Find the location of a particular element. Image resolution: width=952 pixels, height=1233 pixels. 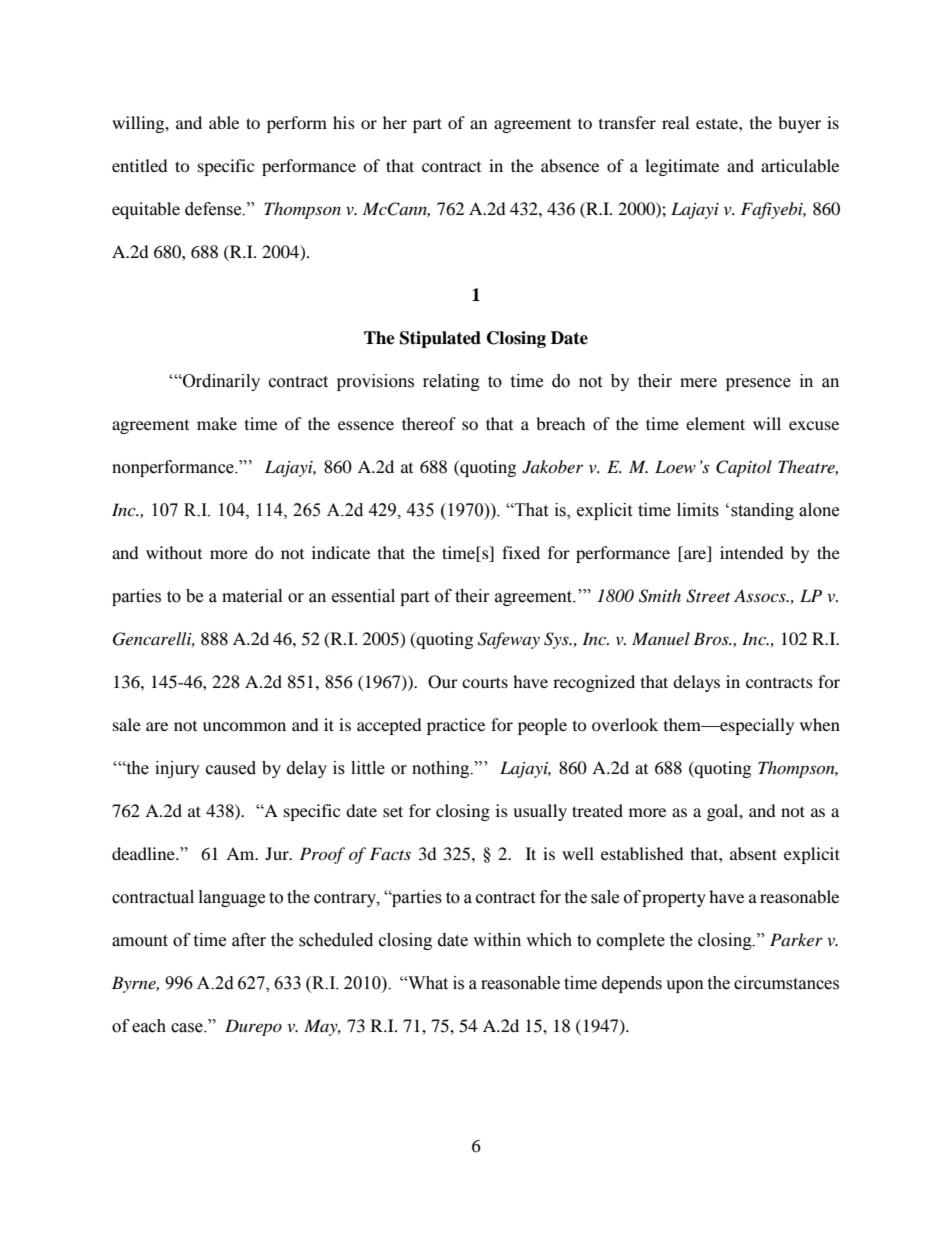

legitimate is located at coordinates (682, 167).
